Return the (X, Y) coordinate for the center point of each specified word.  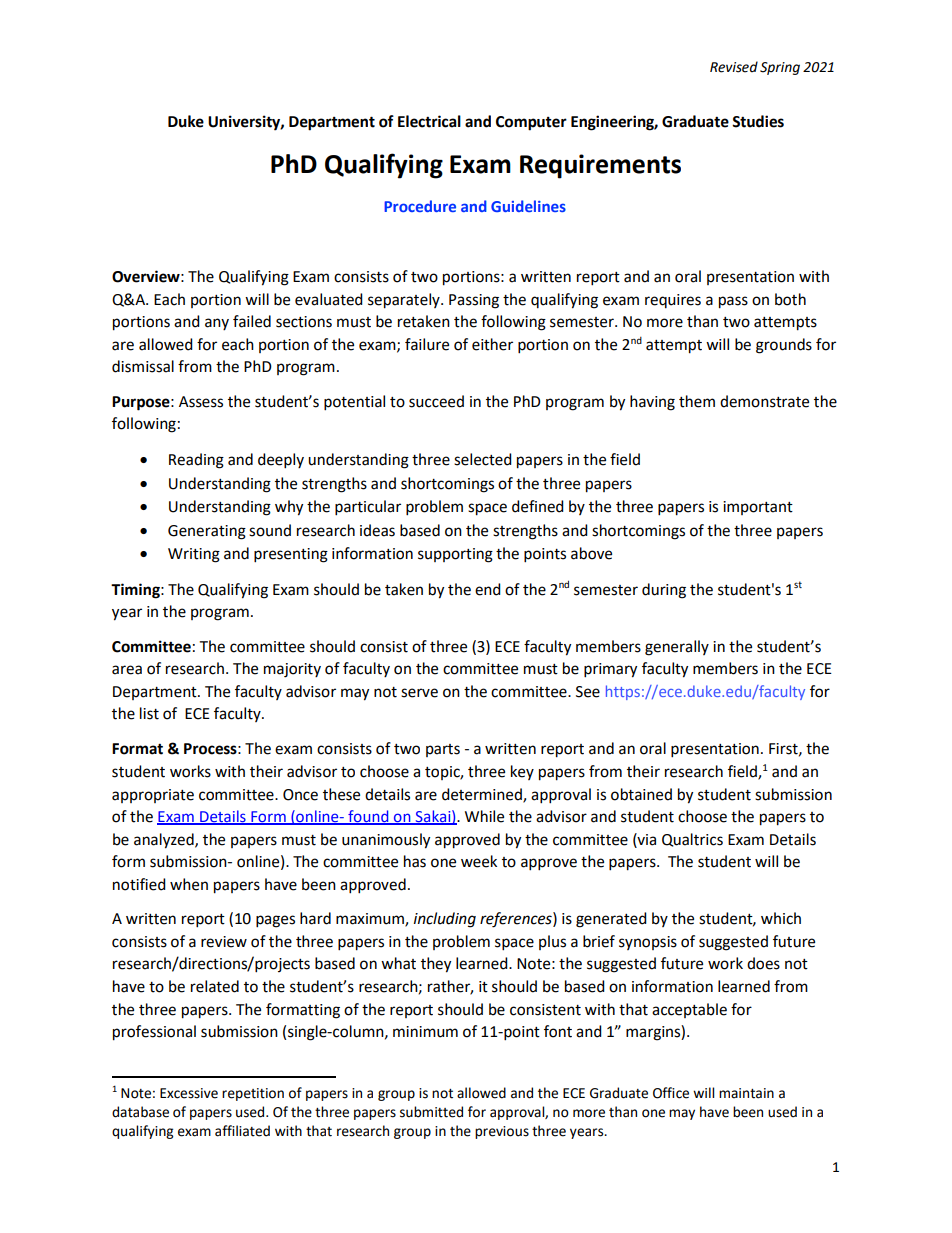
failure (427, 344)
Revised (734, 67)
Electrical (429, 121)
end (488, 589)
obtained (641, 794)
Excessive (189, 1093)
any (217, 324)
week (479, 861)
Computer (531, 123)
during (664, 591)
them (697, 401)
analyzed (165, 841)
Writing (194, 555)
